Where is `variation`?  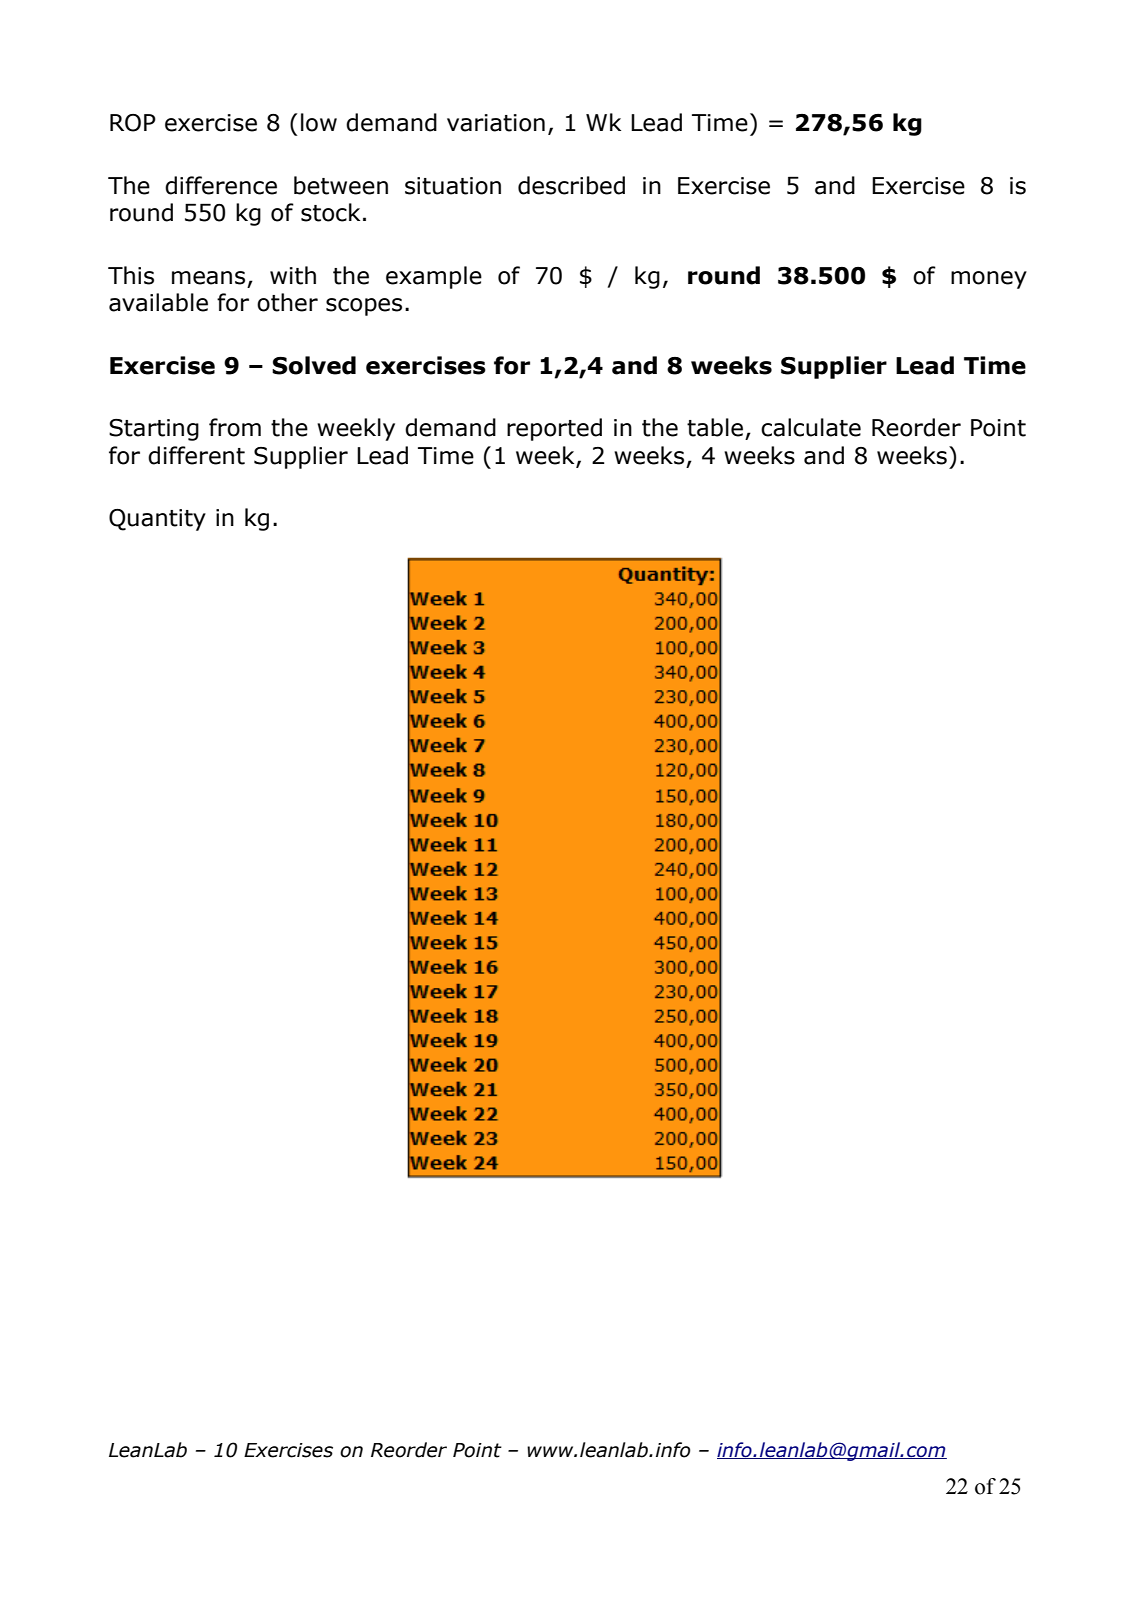 variation is located at coordinates (496, 123).
